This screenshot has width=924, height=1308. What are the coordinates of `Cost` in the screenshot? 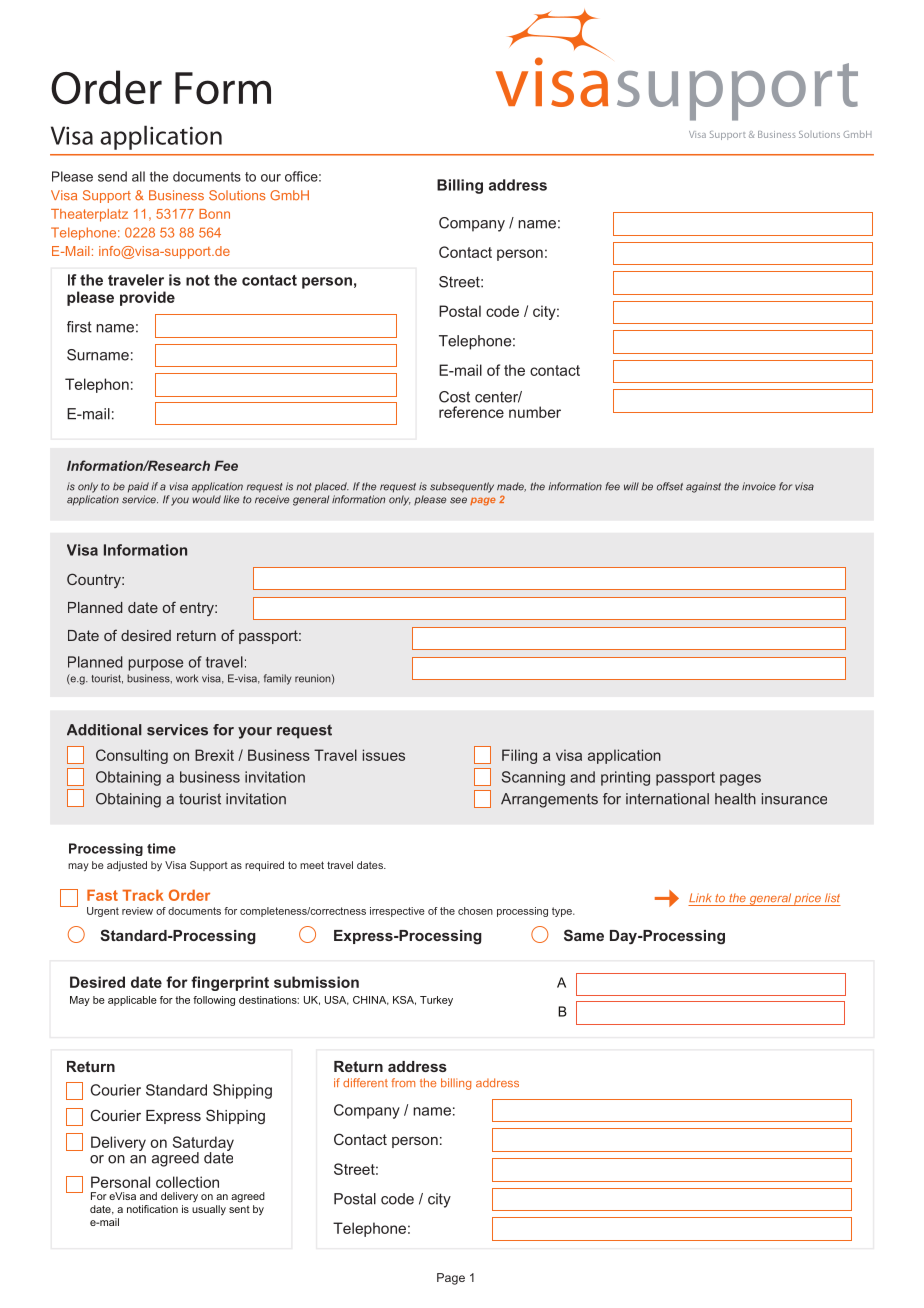 It's located at (454, 397).
